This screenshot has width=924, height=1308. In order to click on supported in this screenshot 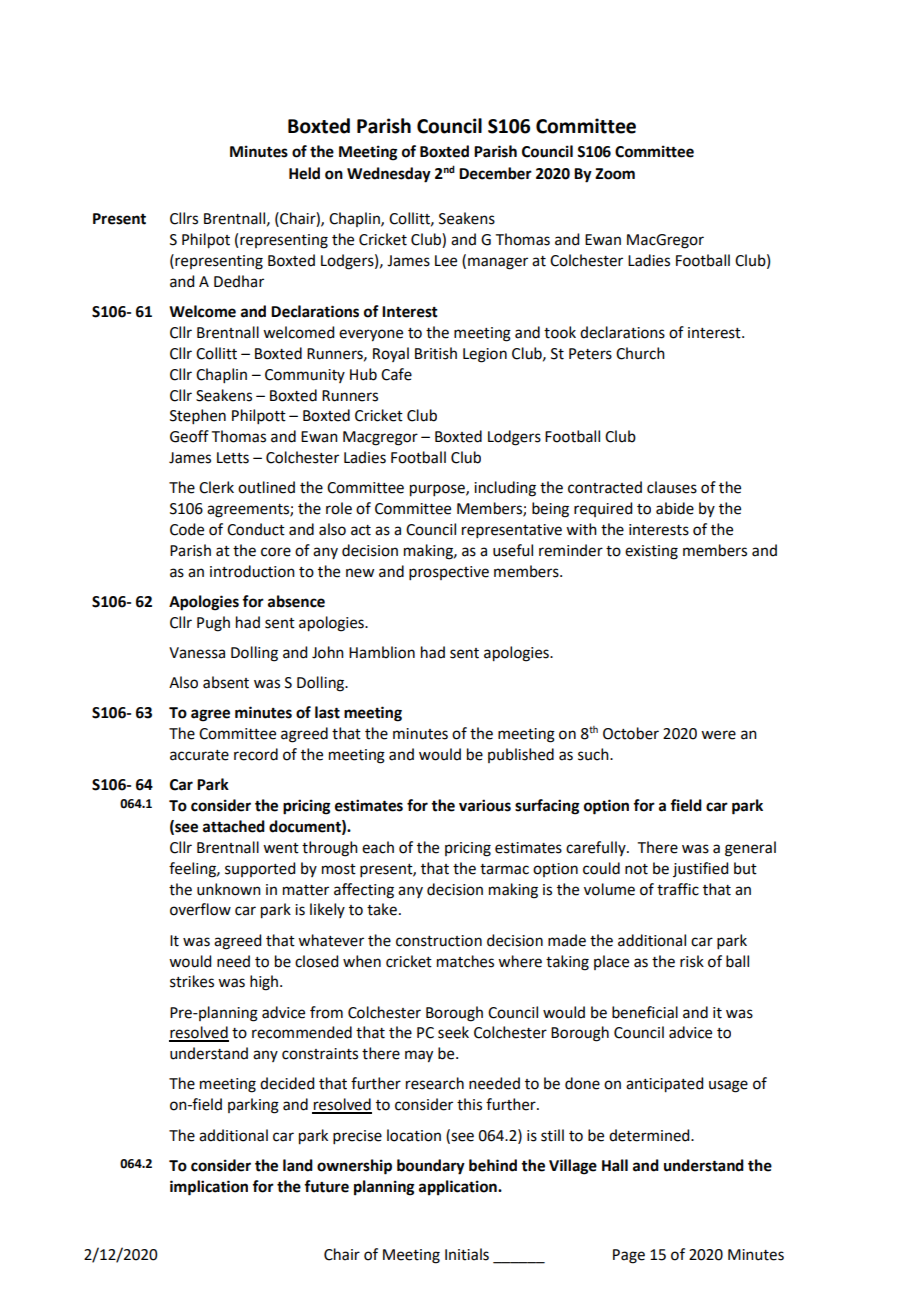, I will do `click(260, 869)`.
